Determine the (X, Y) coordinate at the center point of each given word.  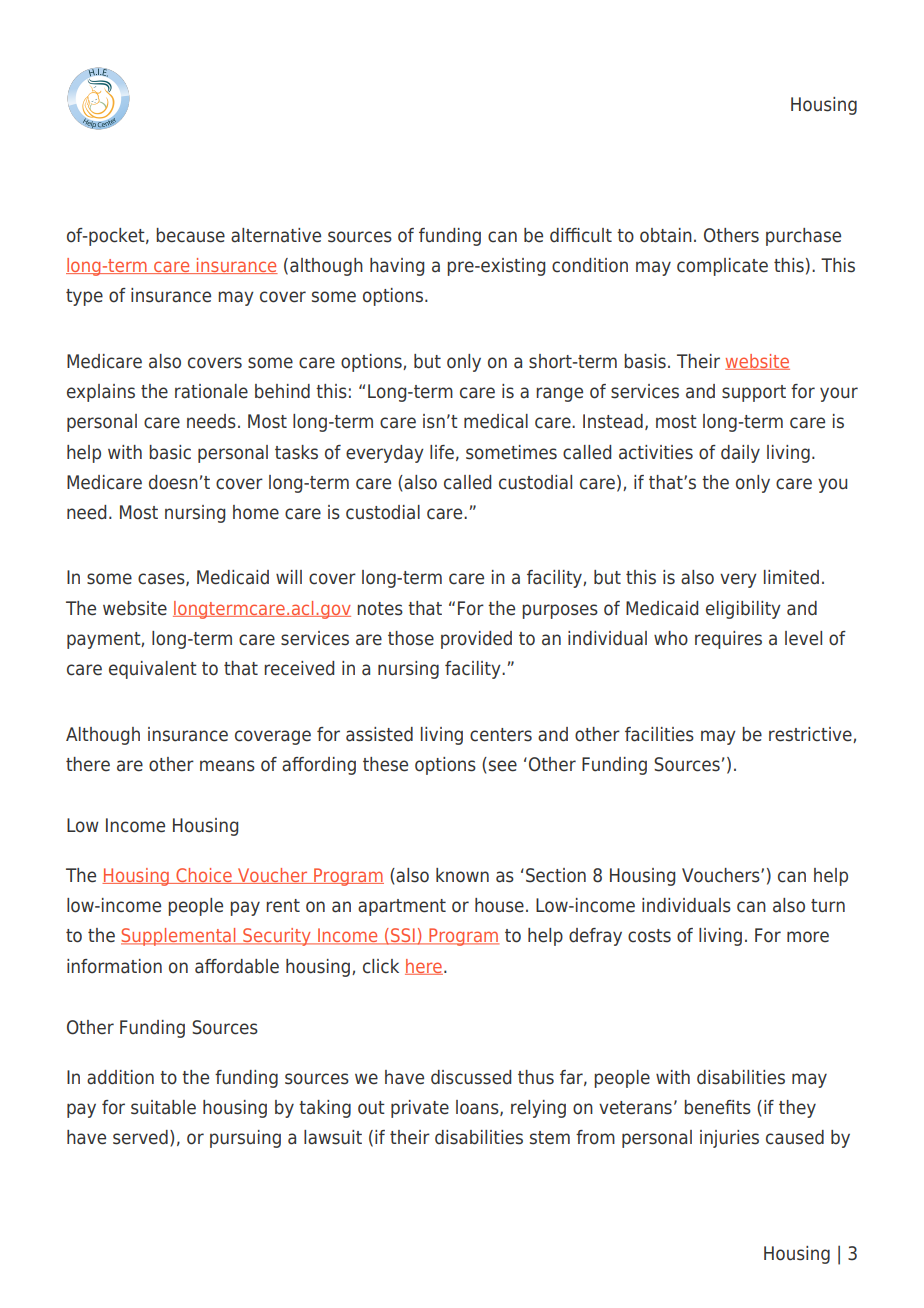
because (190, 235)
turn (828, 906)
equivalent (153, 670)
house (499, 905)
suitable (163, 1107)
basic (170, 452)
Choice (204, 876)
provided (476, 640)
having (397, 267)
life (442, 452)
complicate (722, 267)
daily (740, 454)
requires (728, 640)
